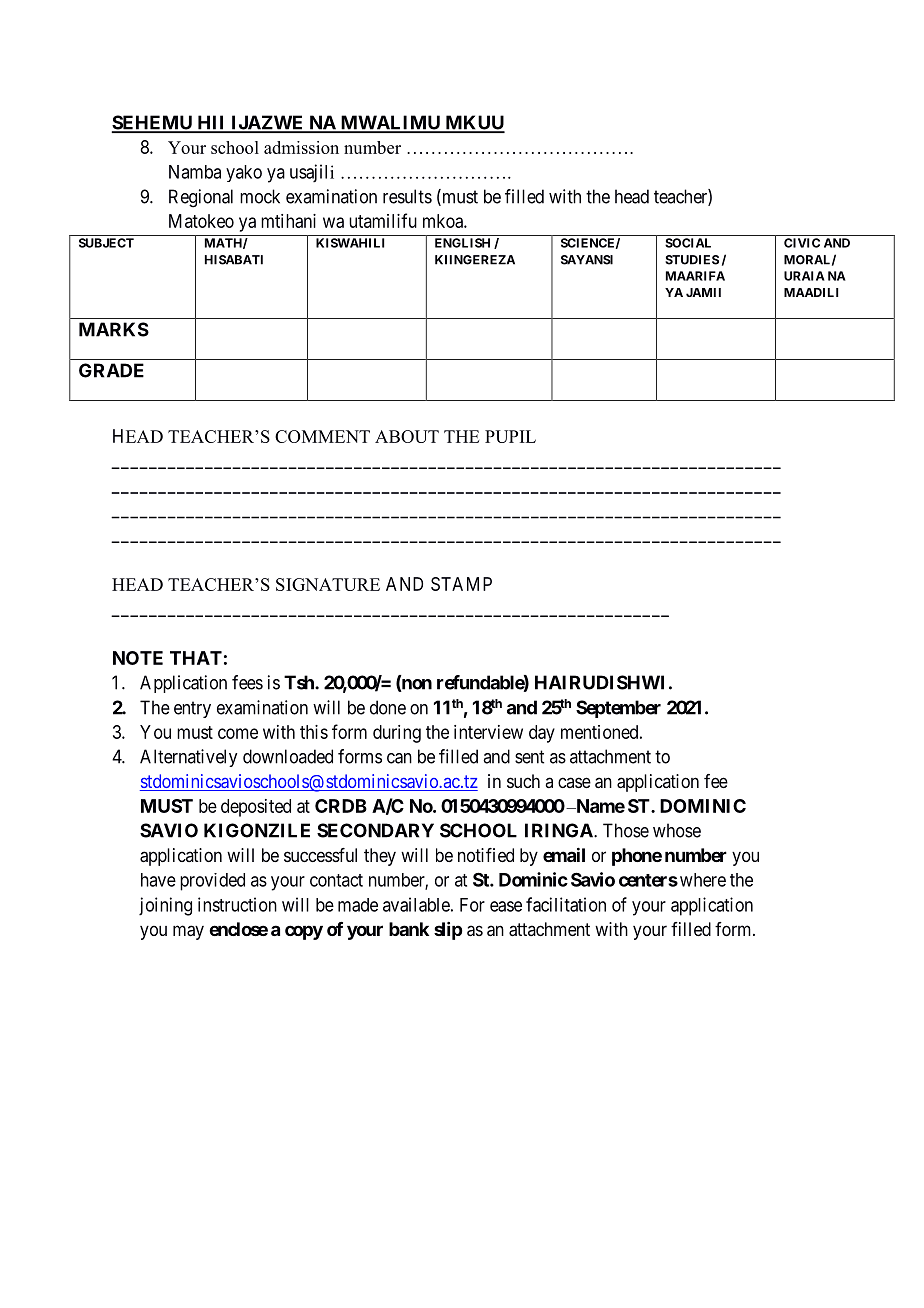  What do you see at coordinates (510, 436) in the screenshot?
I see `PUPIL` at bounding box center [510, 436].
